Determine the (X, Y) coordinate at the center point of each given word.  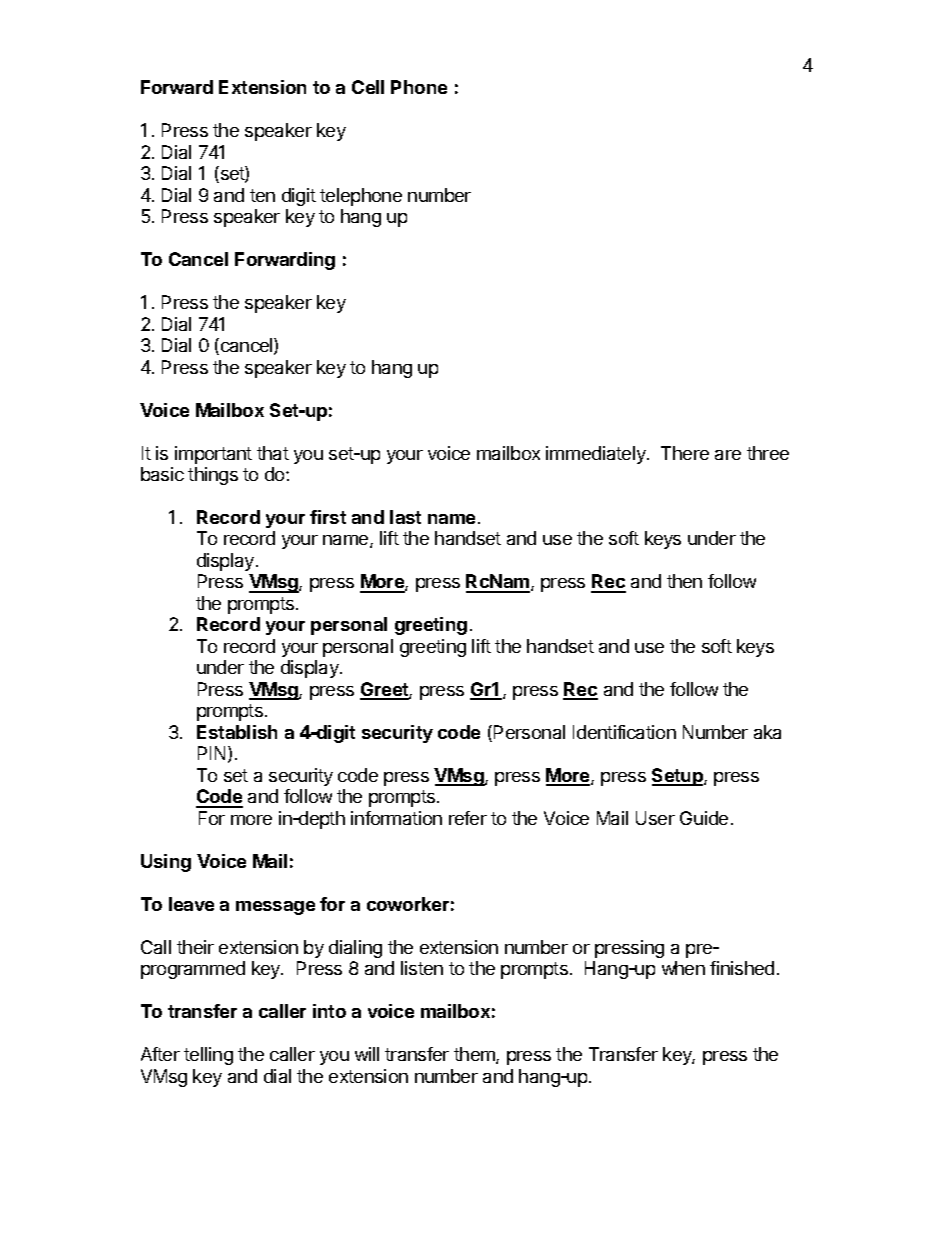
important (213, 455)
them (475, 1055)
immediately (597, 455)
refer (468, 818)
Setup (678, 777)
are (728, 455)
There (685, 453)
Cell (368, 87)
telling (208, 1056)
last (405, 517)
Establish (237, 732)
